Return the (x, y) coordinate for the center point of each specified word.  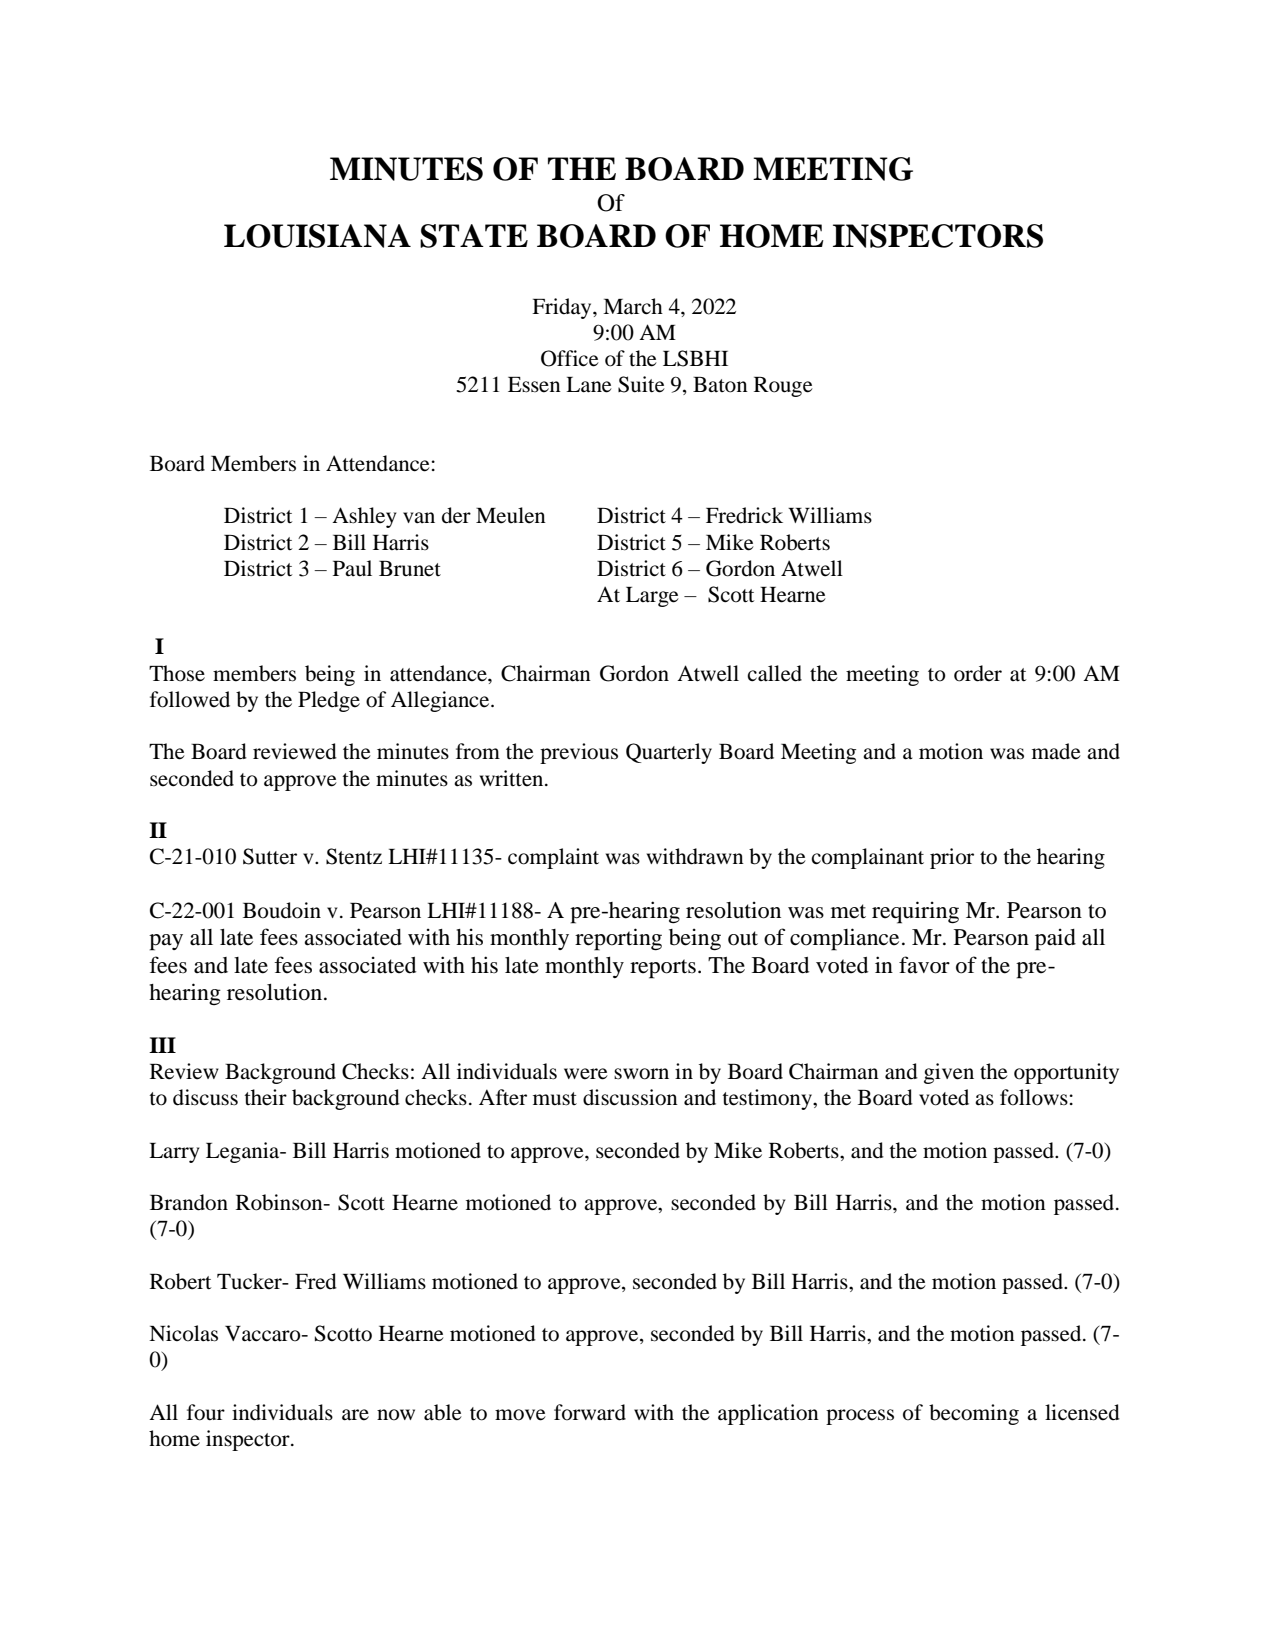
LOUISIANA (317, 236)
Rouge (783, 387)
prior (952, 858)
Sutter (270, 856)
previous (579, 753)
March (633, 306)
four (206, 1412)
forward (590, 1412)
